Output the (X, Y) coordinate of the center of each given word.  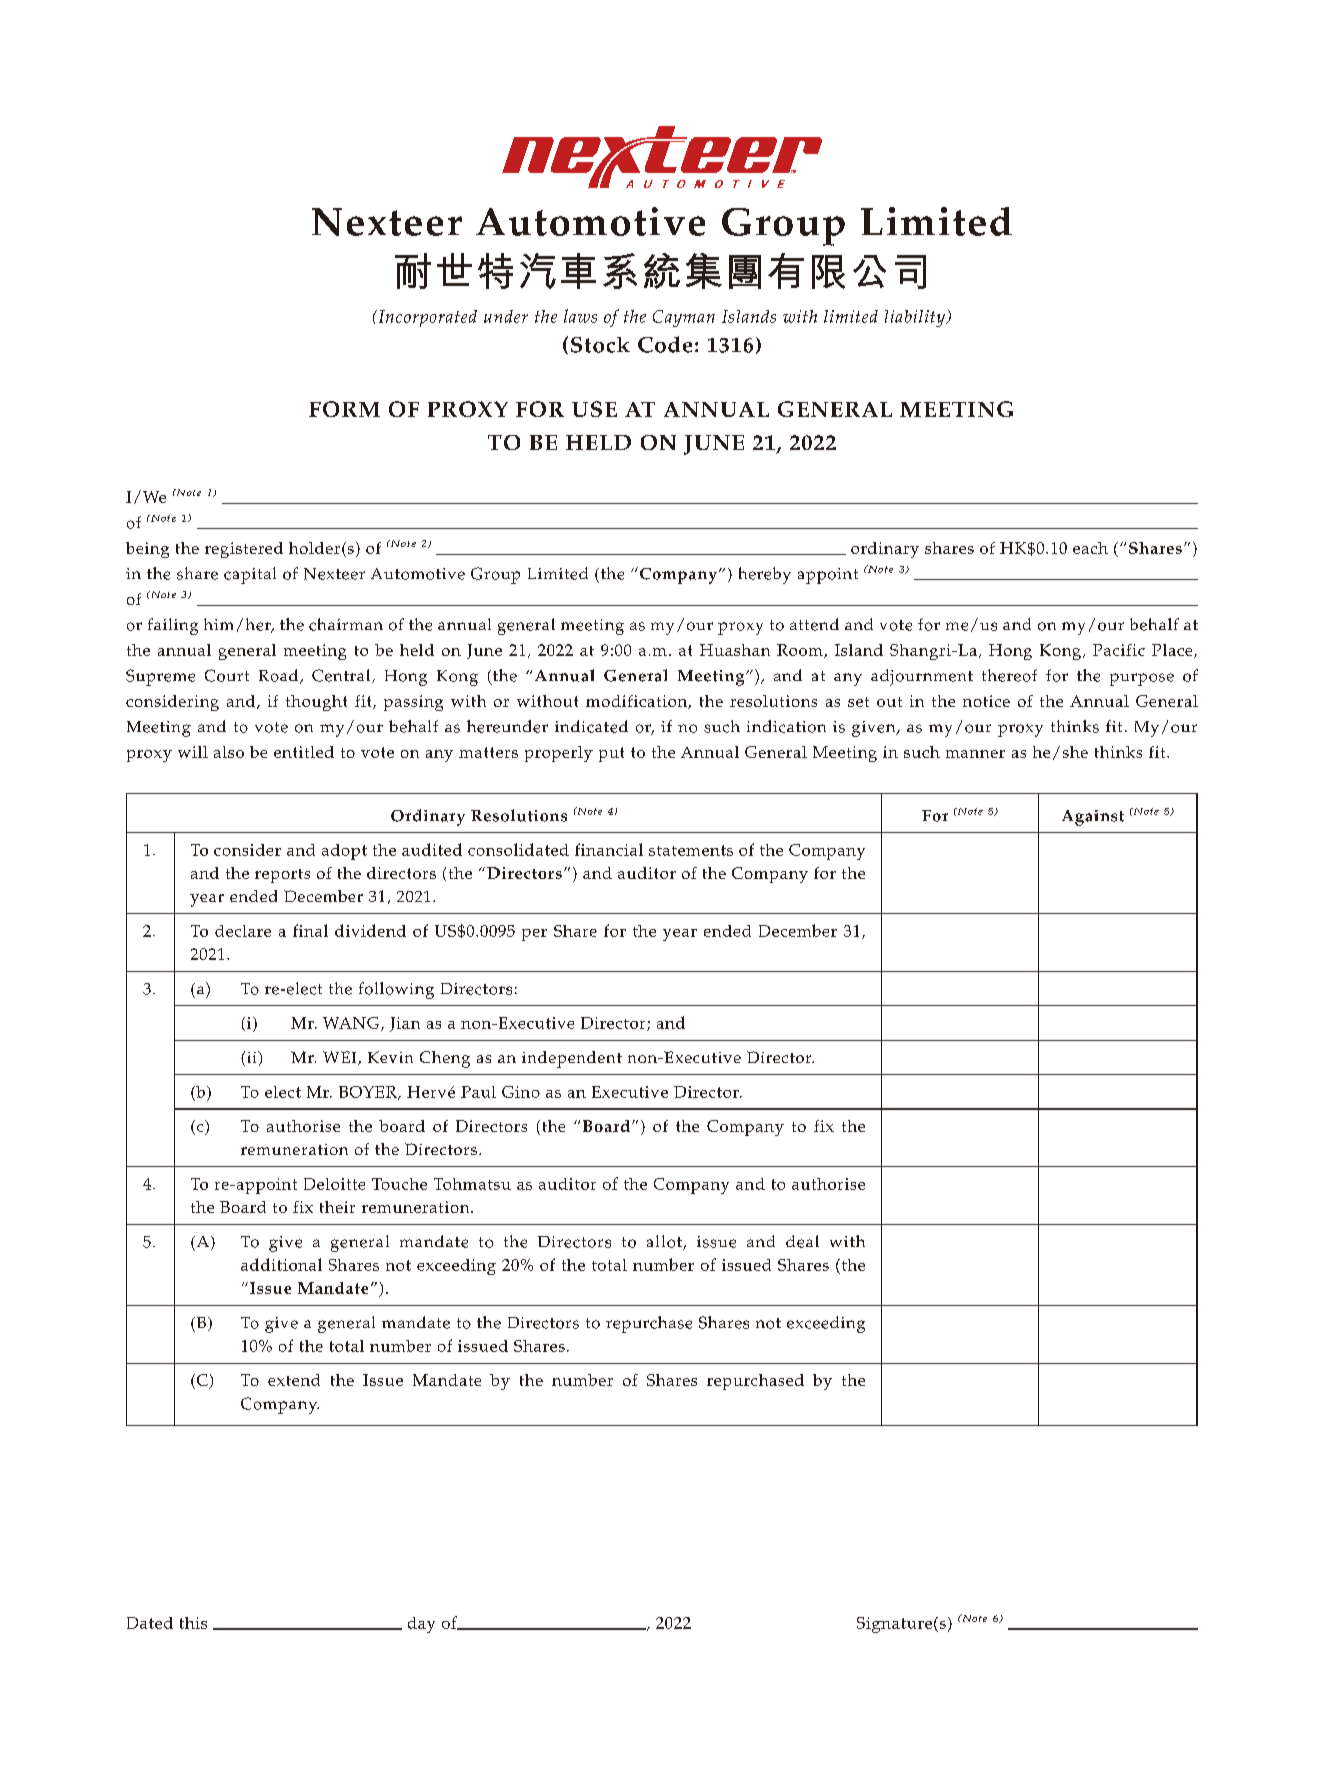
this (193, 1623)
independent (572, 1059)
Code (665, 344)
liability (916, 318)
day (421, 1625)
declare (243, 931)
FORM (344, 409)
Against (1093, 818)
